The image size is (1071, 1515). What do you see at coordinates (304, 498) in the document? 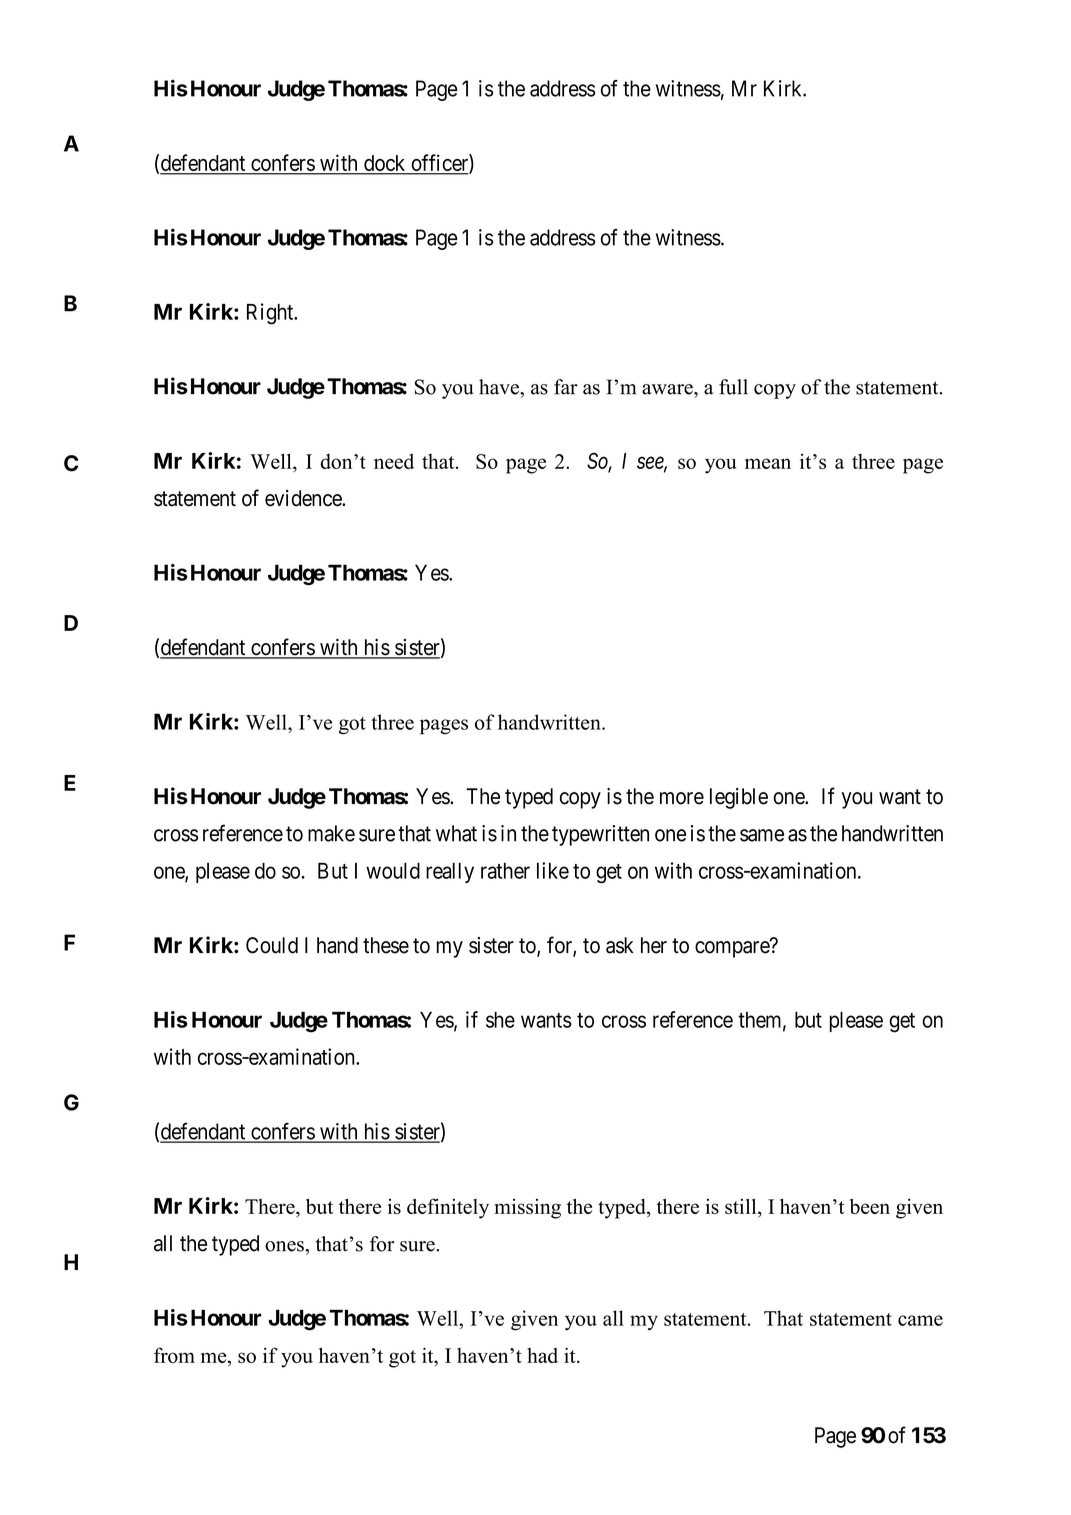
I see `evidence` at bounding box center [304, 498].
